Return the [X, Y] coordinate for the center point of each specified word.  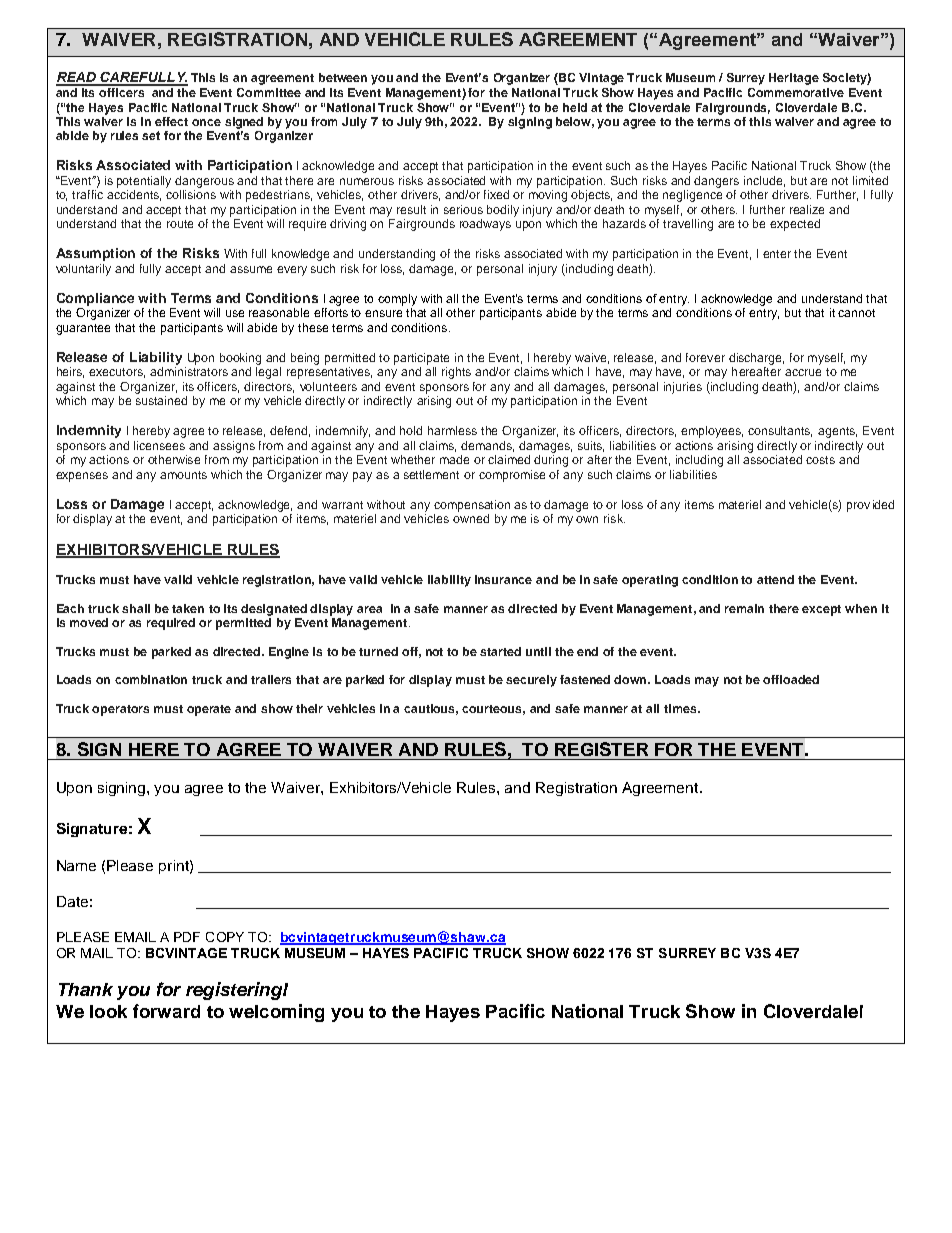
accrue [803, 372]
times [681, 708]
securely [531, 681]
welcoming [276, 1013]
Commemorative [796, 92]
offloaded [791, 679]
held [575, 107]
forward [166, 1011]
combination [151, 679]
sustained [161, 400]
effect [171, 121]
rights [456, 373]
